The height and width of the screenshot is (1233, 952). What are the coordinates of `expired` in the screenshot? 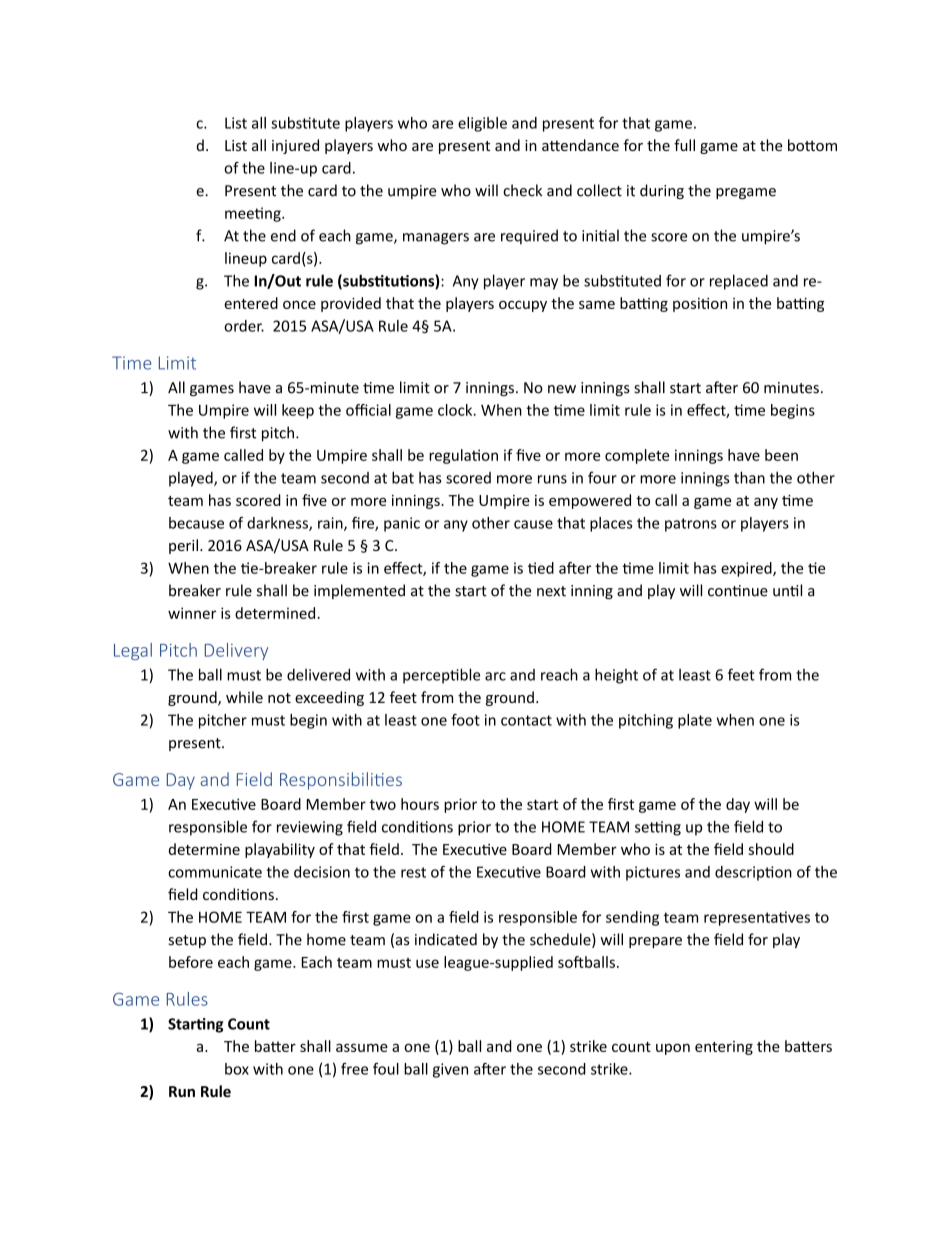 It's located at (747, 569).
